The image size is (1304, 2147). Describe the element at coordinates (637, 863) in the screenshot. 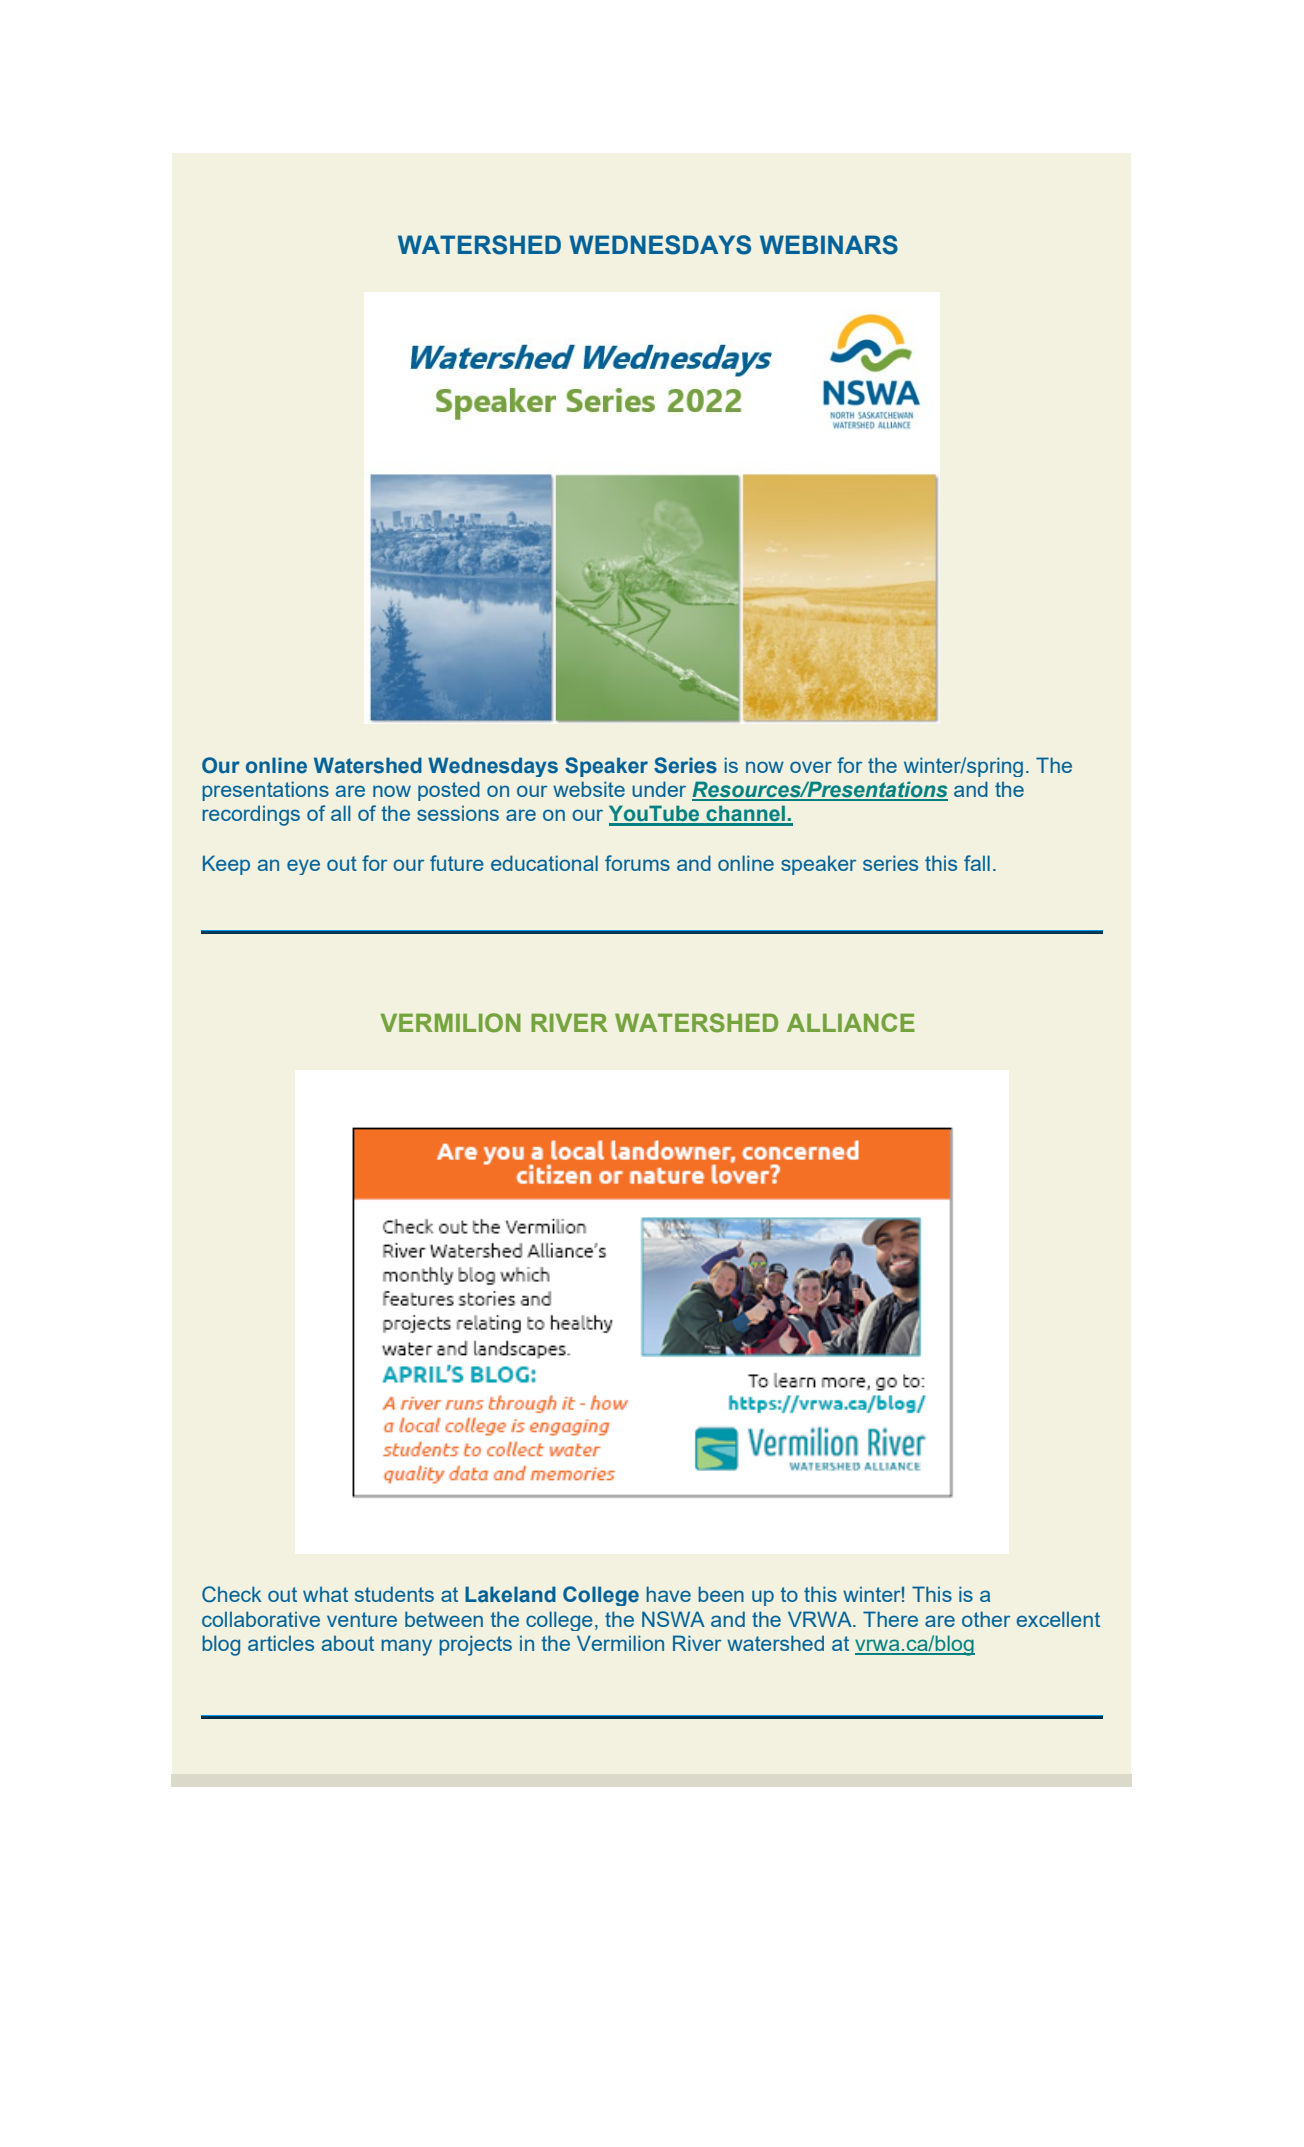

I see `forums` at that location.
